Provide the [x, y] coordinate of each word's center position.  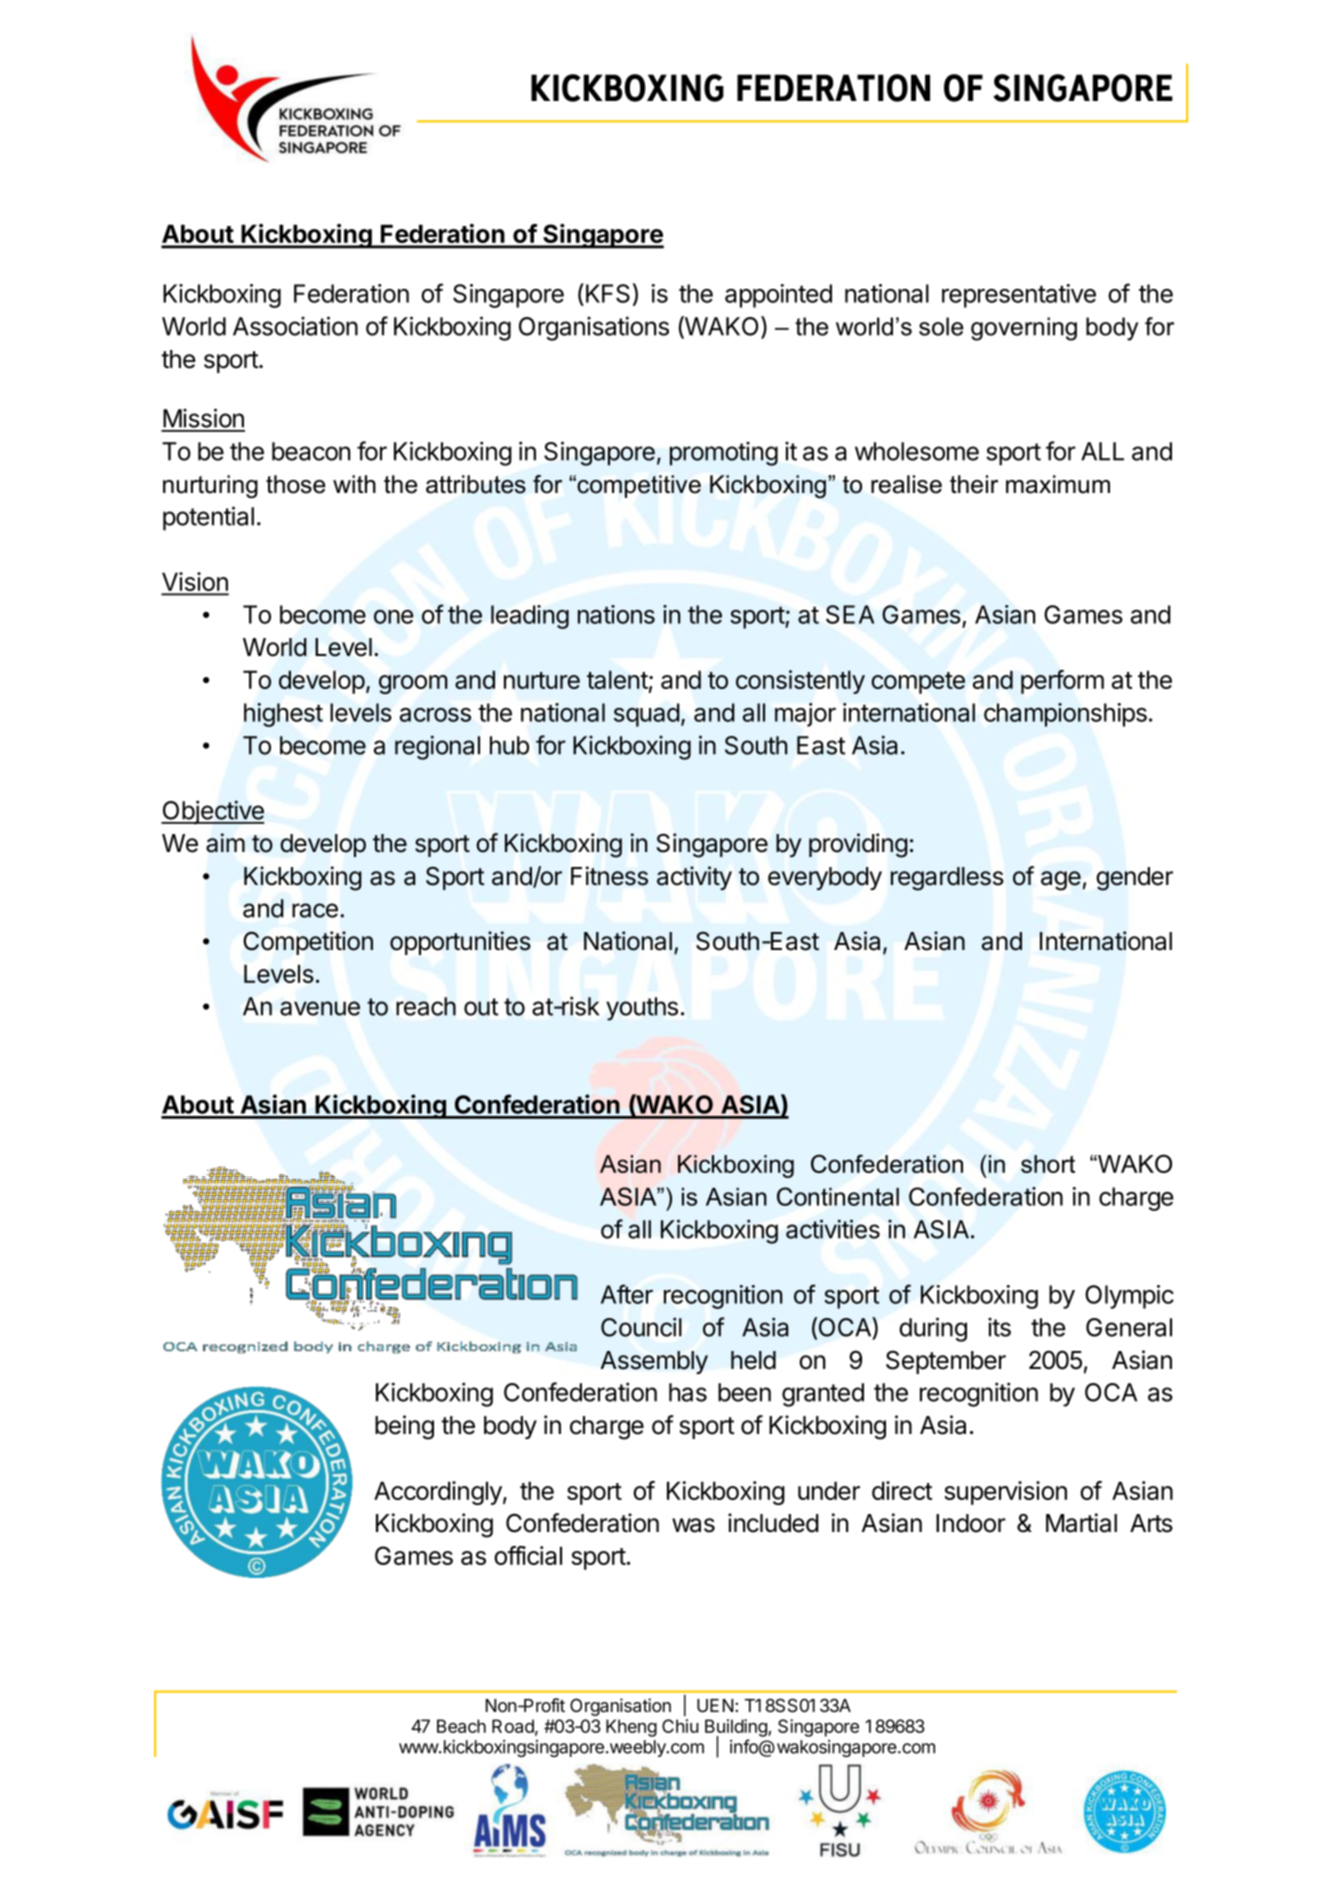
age [1061, 881]
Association [295, 326]
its [999, 1327]
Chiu [680, 1726]
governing [1024, 329]
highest [283, 715]
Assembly [654, 1362]
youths [642, 1009]
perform [1062, 682]
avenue [320, 1008]
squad [647, 715]
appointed [778, 296]
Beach [461, 1726]
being [404, 1427]
